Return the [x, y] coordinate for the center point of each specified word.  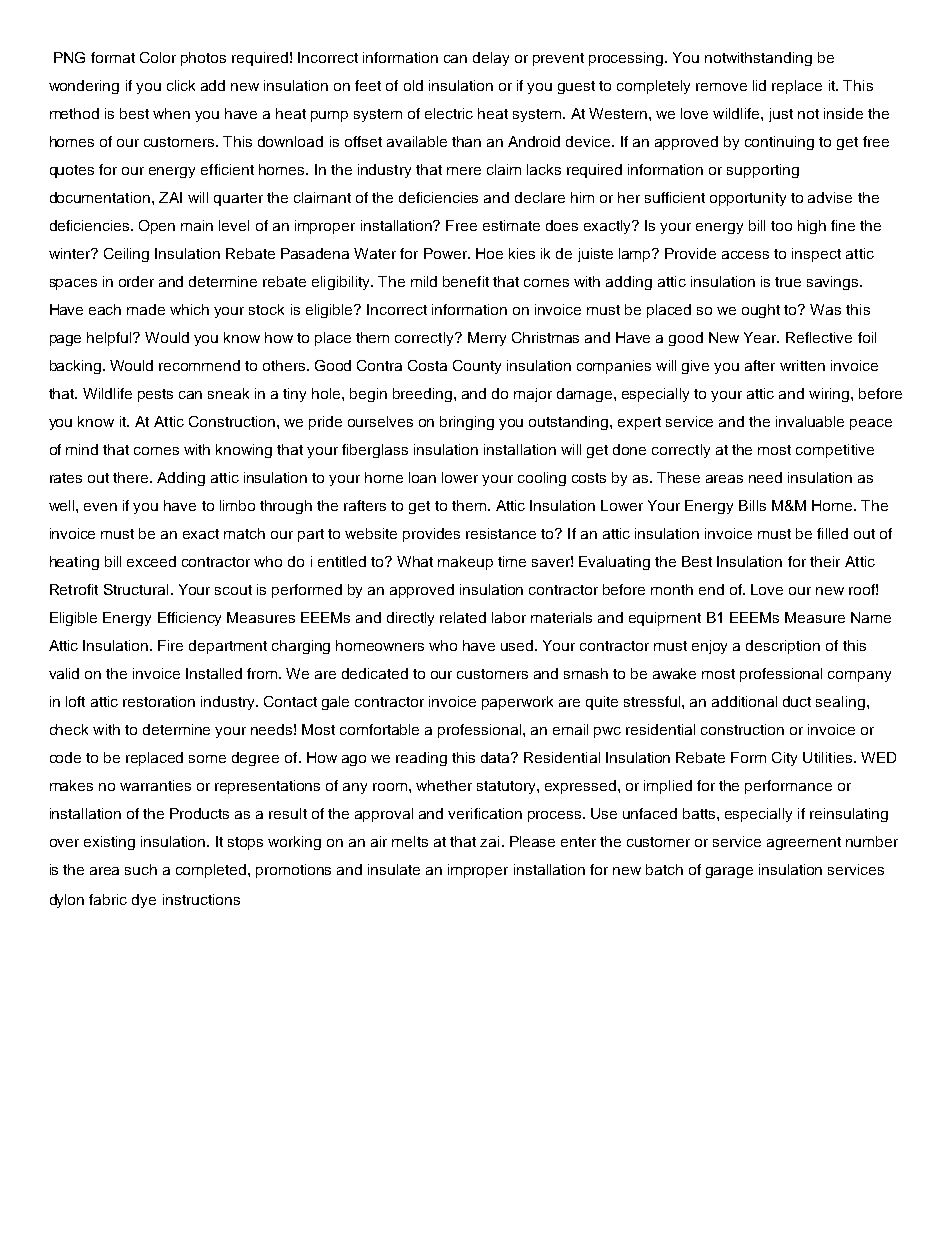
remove [721, 87]
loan [422, 477]
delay [491, 59]
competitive [835, 451]
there [132, 477]
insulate [394, 869]
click [181, 85]
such [141, 869]
